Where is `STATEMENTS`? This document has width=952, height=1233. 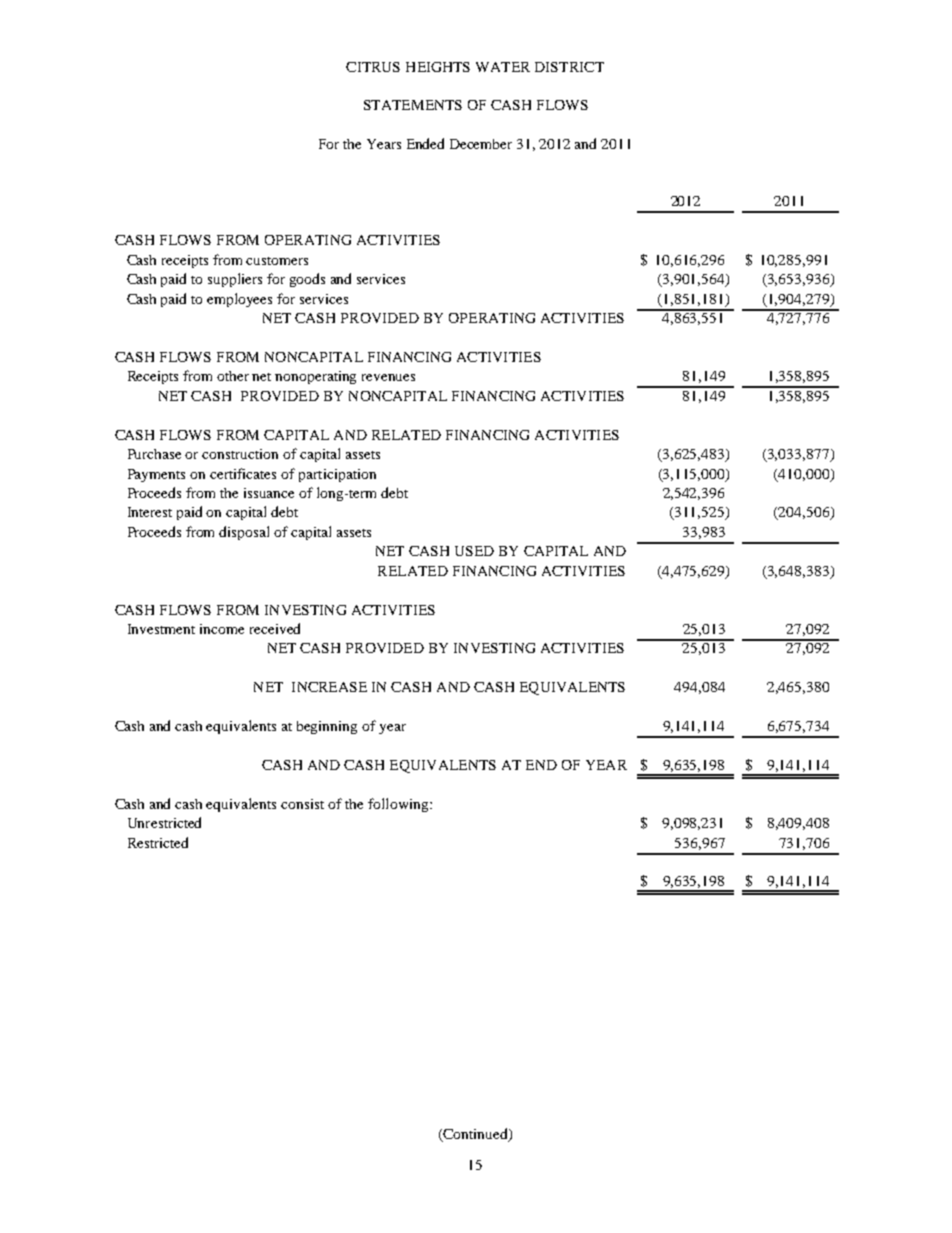 STATEMENTS is located at coordinates (413, 105).
